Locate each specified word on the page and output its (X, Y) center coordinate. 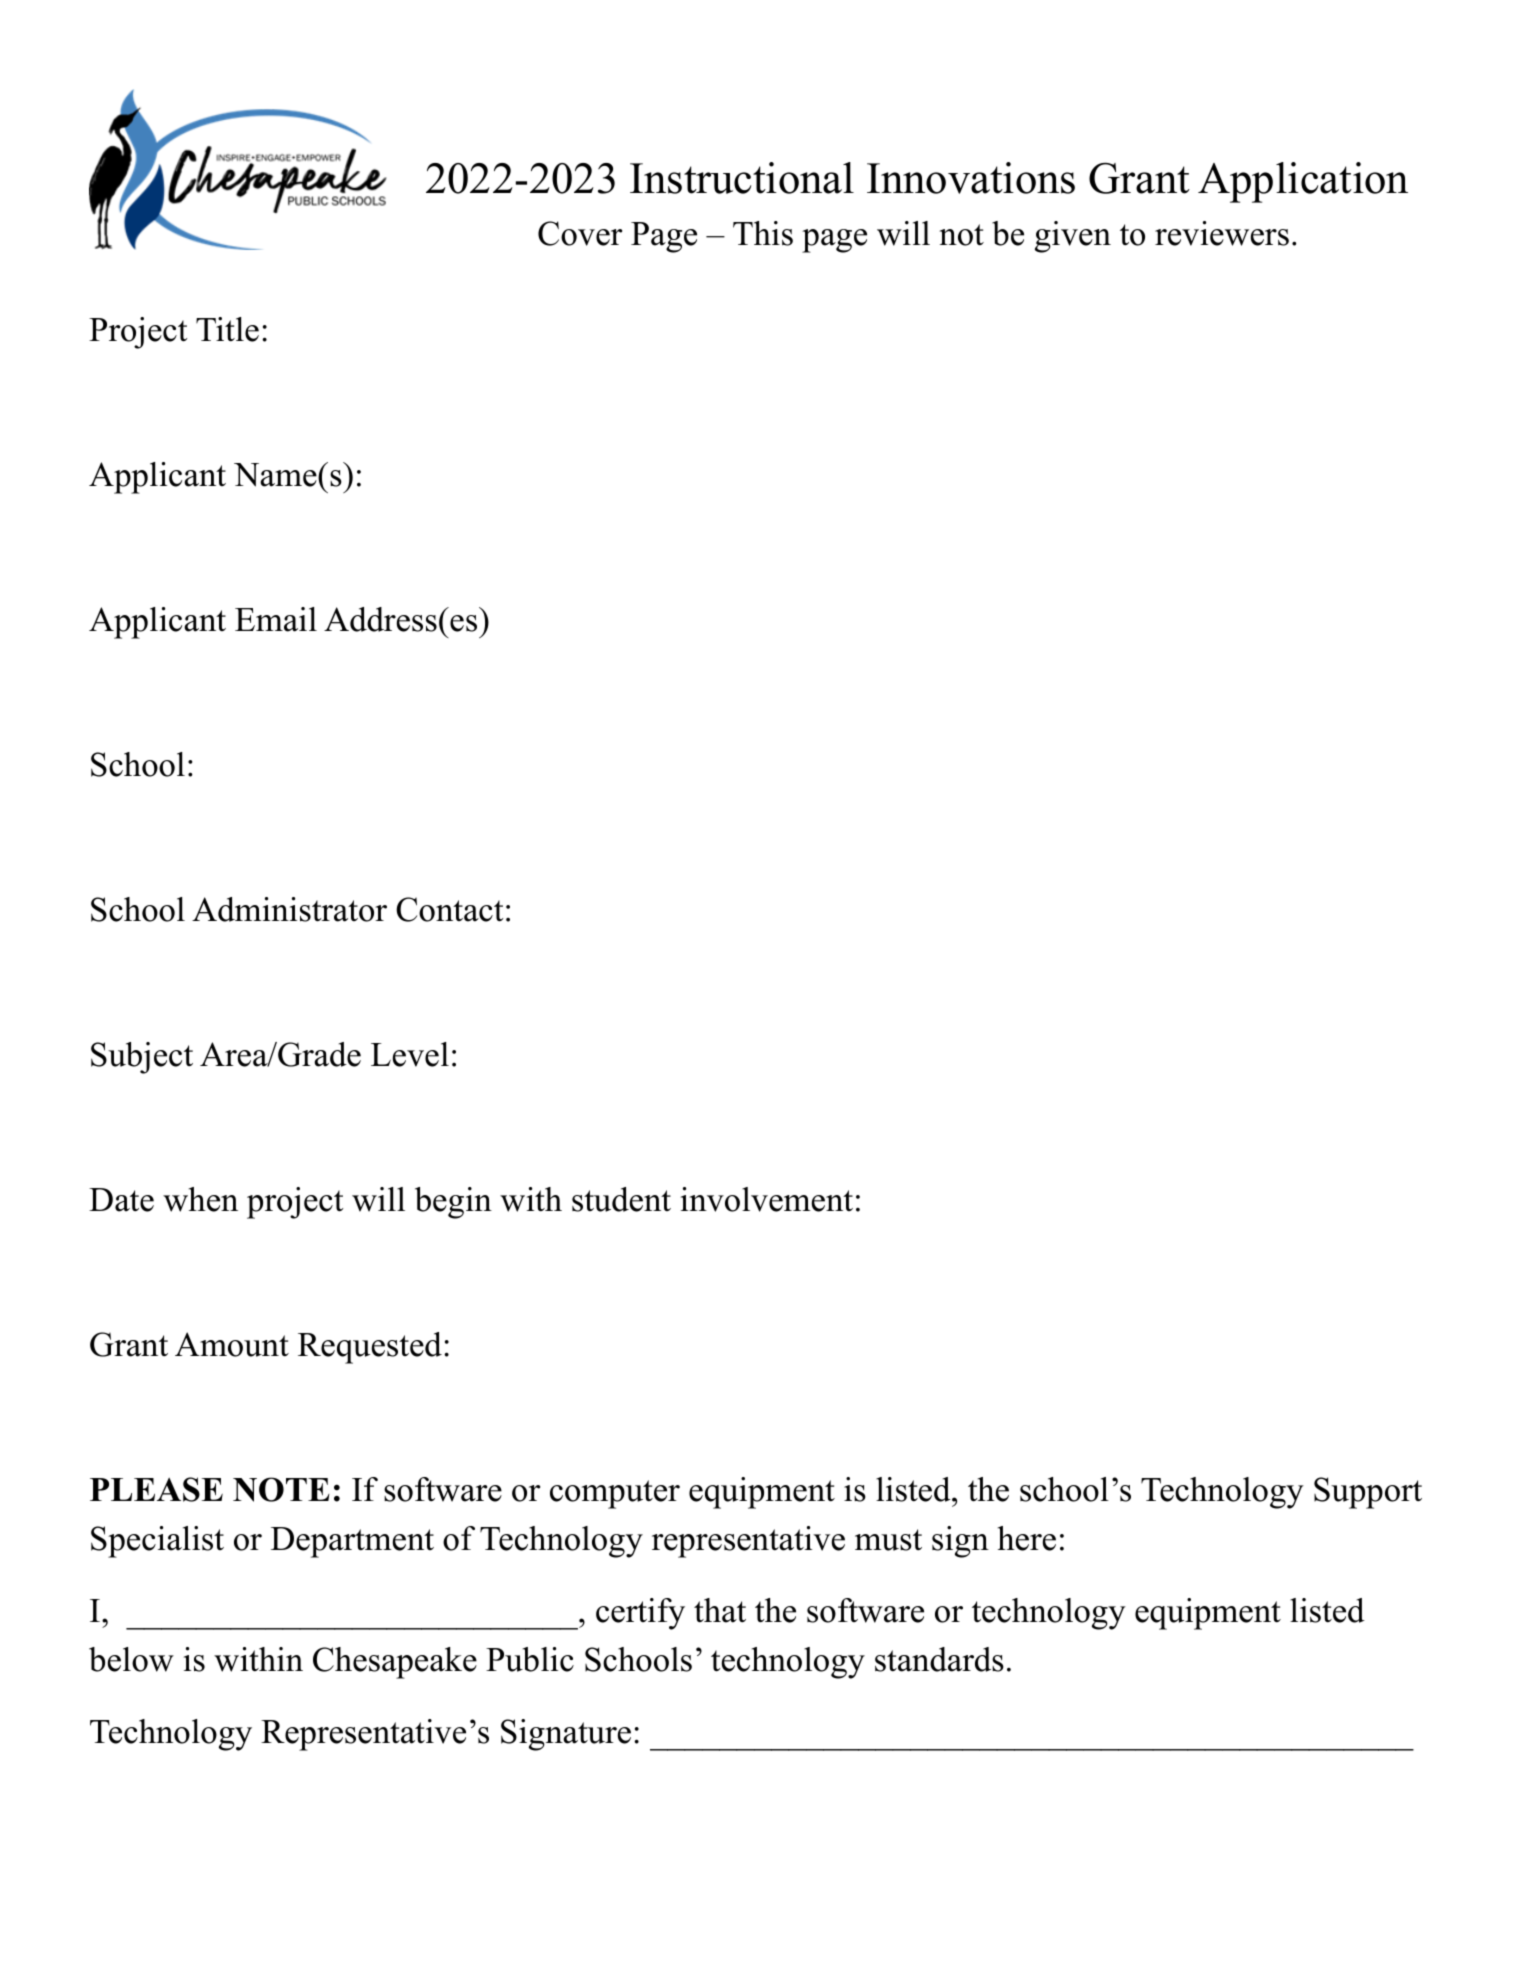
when (200, 1199)
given (1073, 237)
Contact (449, 909)
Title (227, 329)
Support (1368, 1493)
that (720, 1610)
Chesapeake (395, 1663)
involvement (767, 1199)
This (763, 233)
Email (276, 619)
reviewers (1222, 233)
